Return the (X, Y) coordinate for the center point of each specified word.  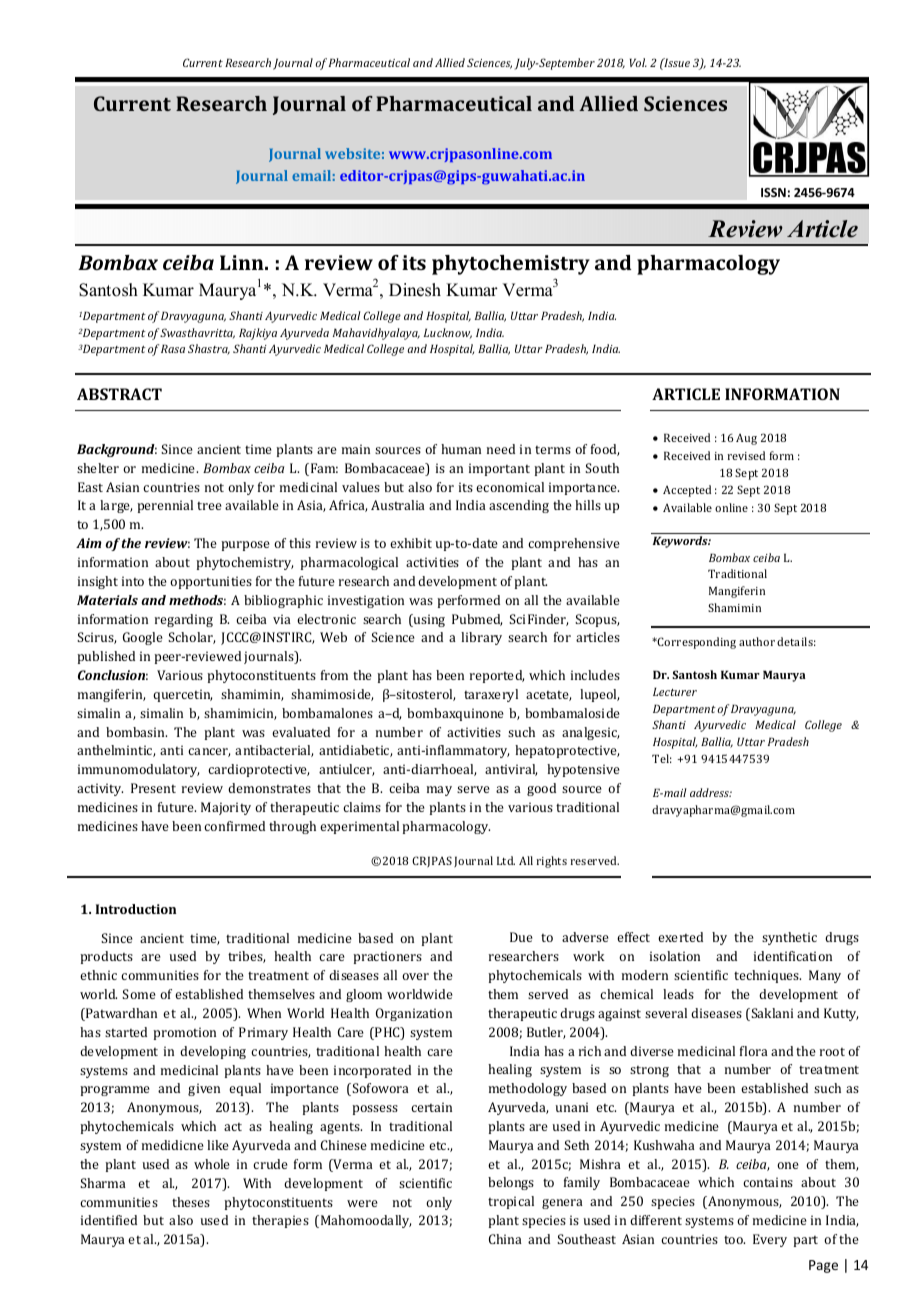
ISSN (773, 192)
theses (191, 1202)
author (757, 641)
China (505, 1239)
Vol (638, 62)
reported (497, 676)
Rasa (173, 348)
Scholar (191, 638)
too (734, 1240)
